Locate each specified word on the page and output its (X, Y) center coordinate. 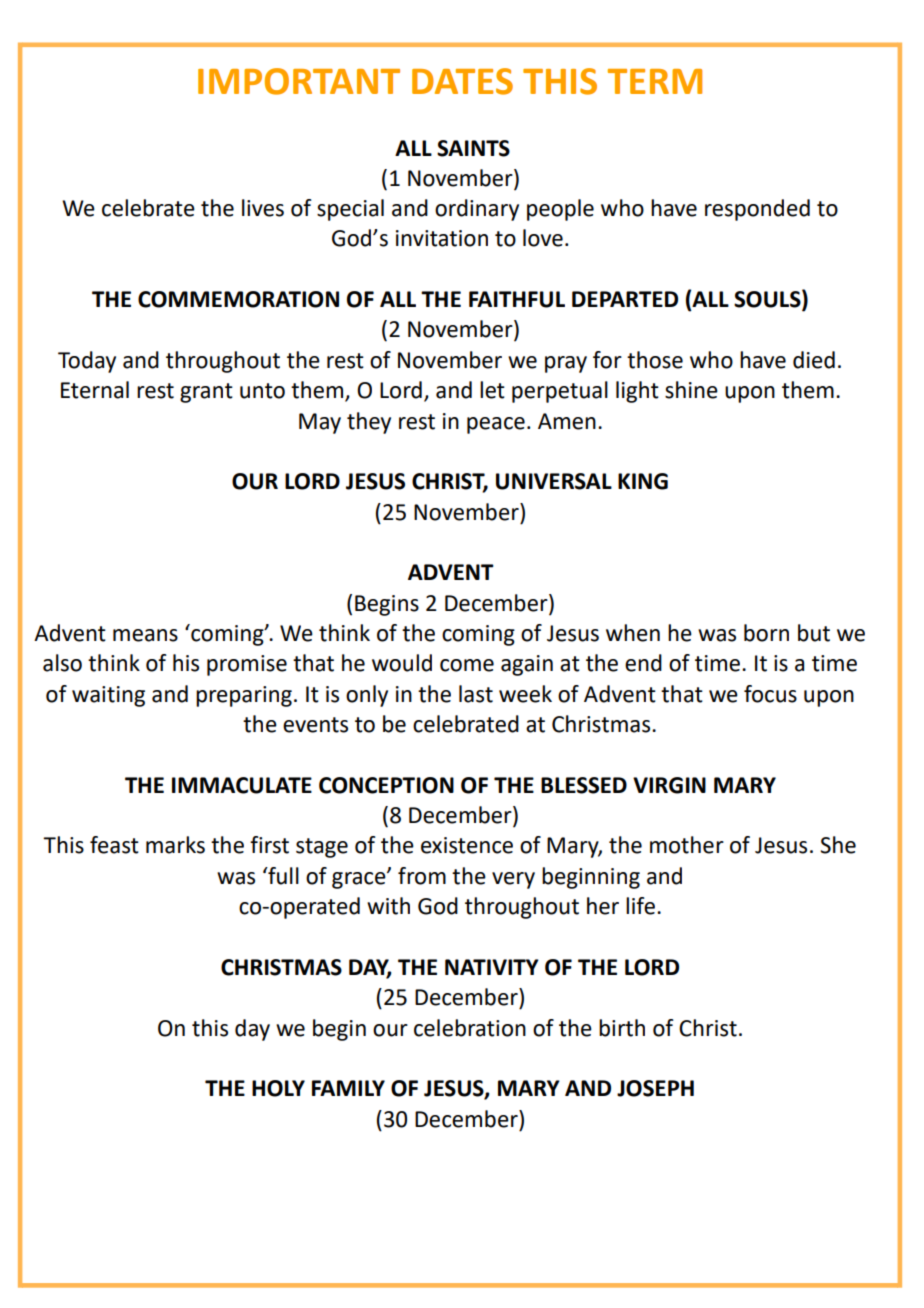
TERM (655, 81)
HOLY (278, 1088)
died (814, 360)
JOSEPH (655, 1088)
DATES (462, 81)
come (467, 665)
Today (87, 362)
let (492, 390)
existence (467, 845)
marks (175, 845)
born (766, 633)
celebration (470, 1028)
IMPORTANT (299, 81)
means (145, 635)
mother (687, 845)
